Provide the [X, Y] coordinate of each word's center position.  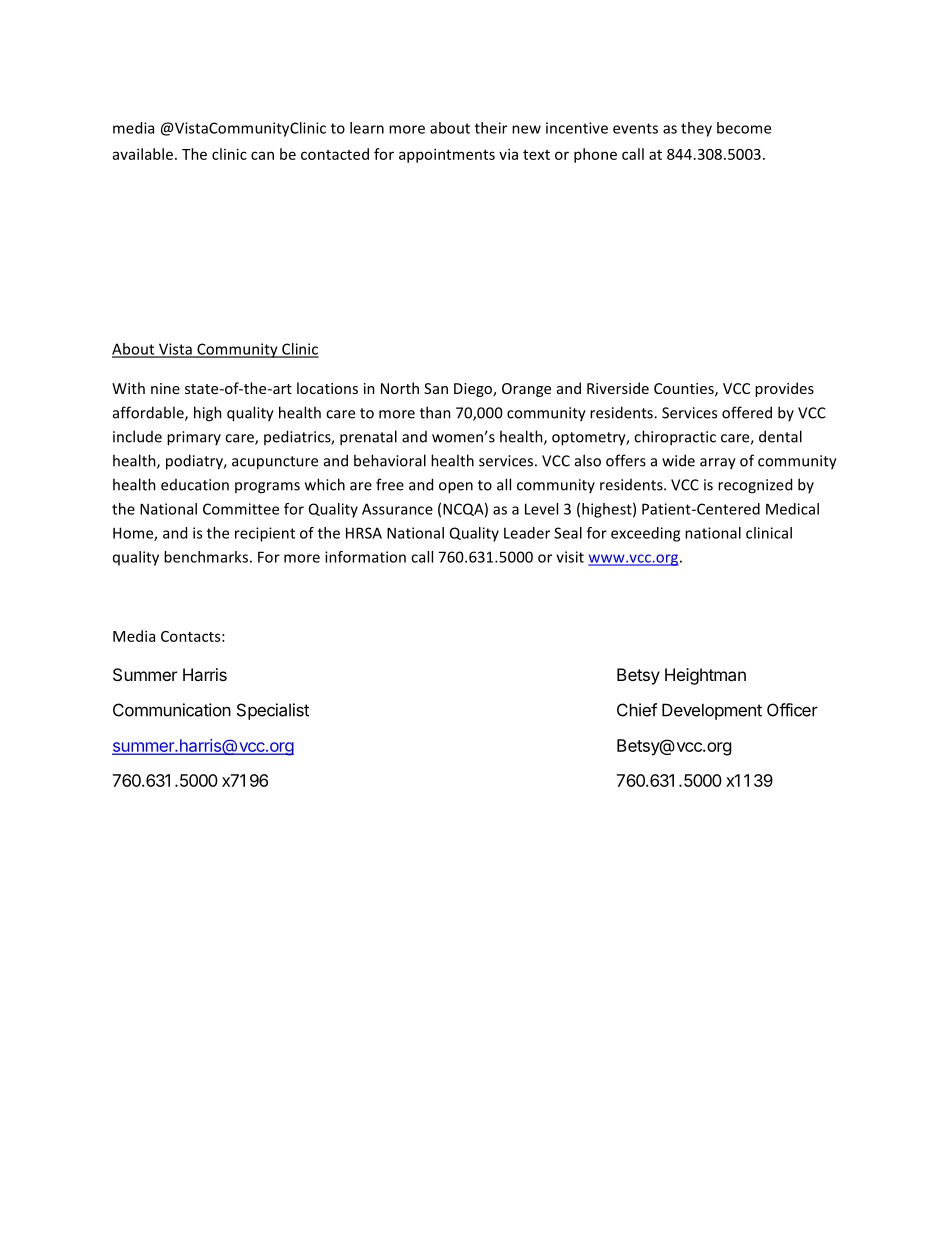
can [262, 155]
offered [747, 412]
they [696, 129]
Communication [172, 710]
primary [194, 438]
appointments [447, 155]
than [435, 412]
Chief [637, 710]
